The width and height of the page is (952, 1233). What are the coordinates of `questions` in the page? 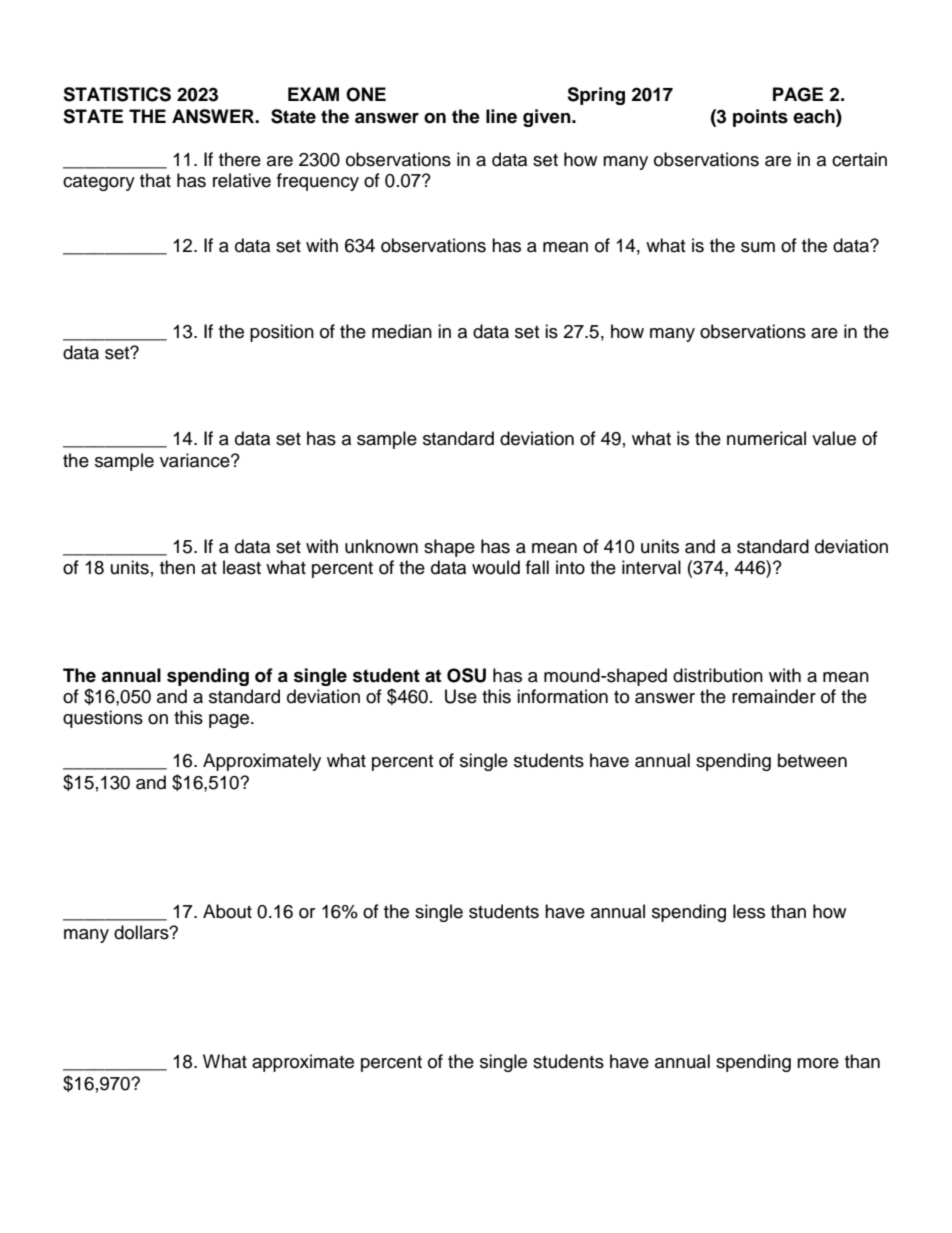 It's located at (103, 719).
